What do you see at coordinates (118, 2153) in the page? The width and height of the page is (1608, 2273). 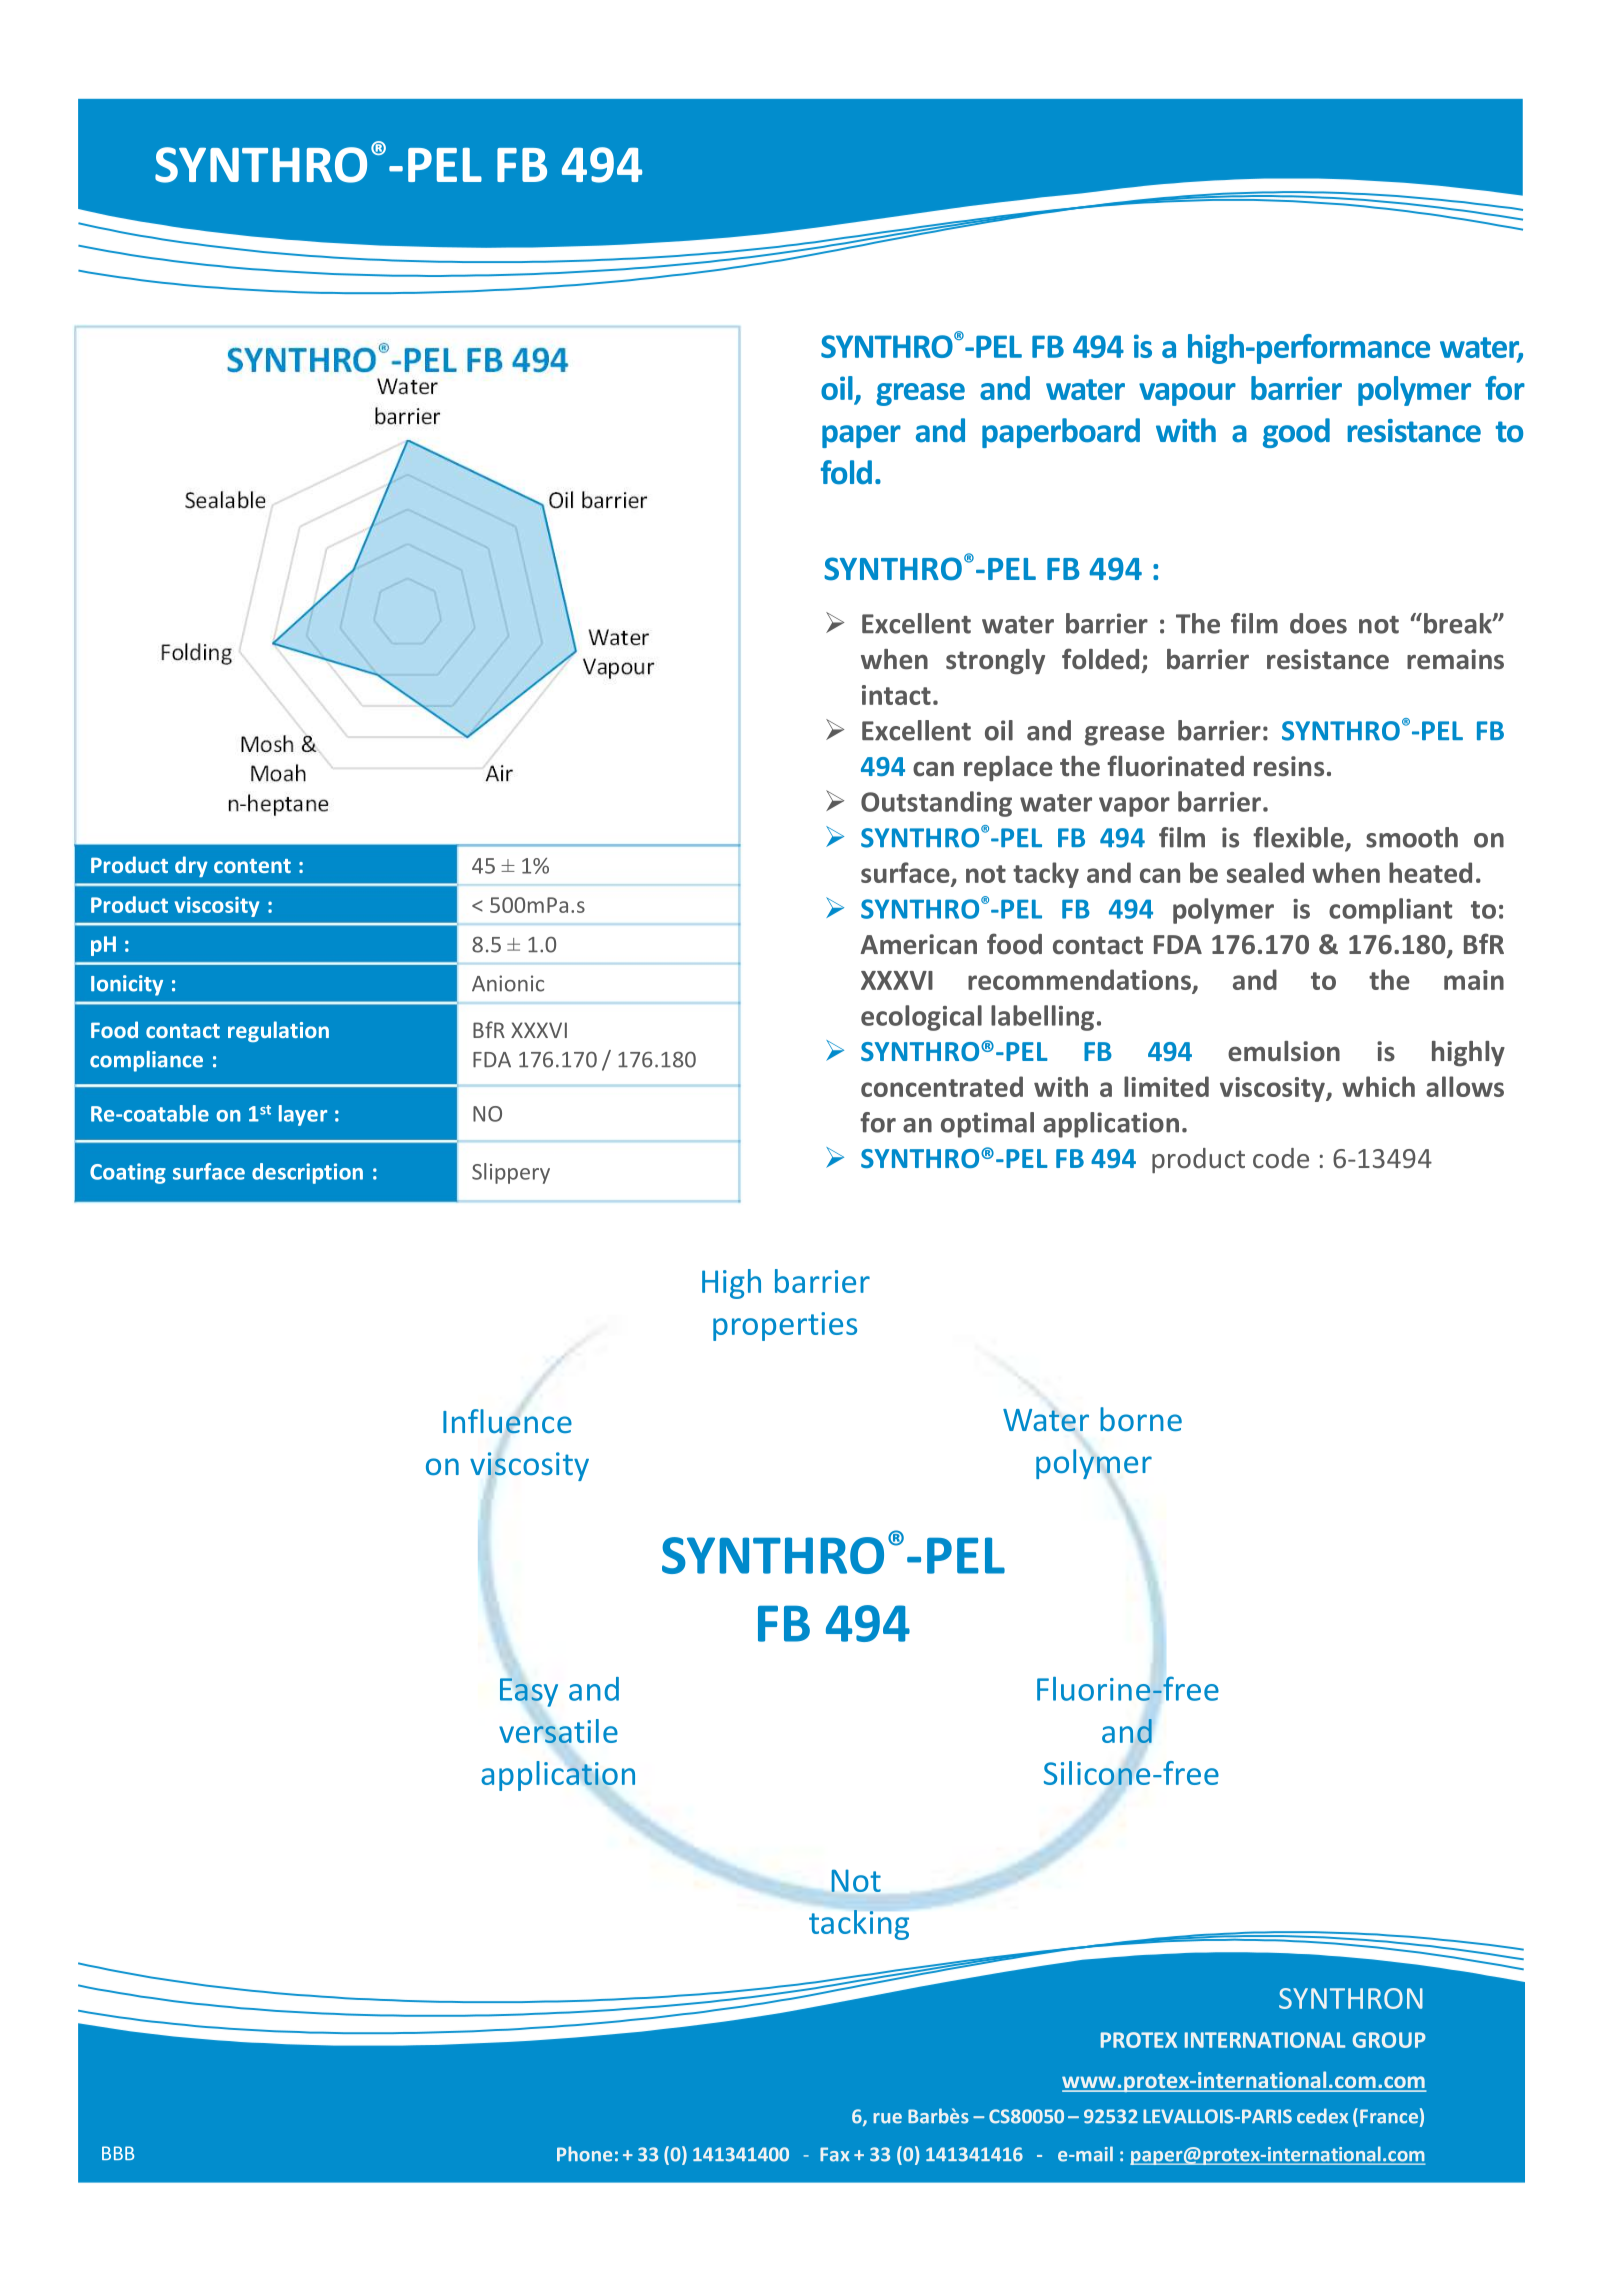 I see `BBB` at bounding box center [118, 2153].
